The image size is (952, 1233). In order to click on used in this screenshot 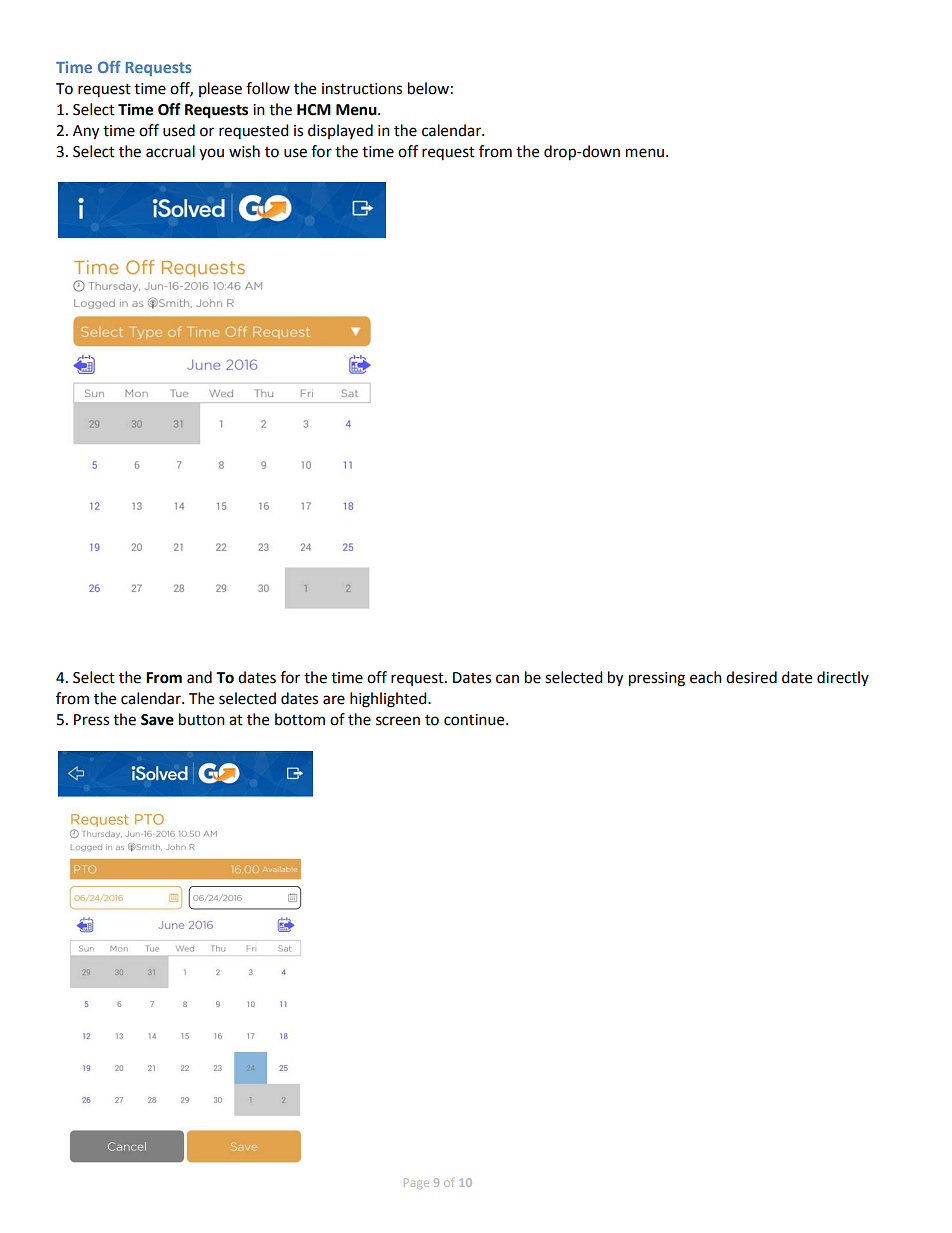, I will do `click(179, 130)`.
